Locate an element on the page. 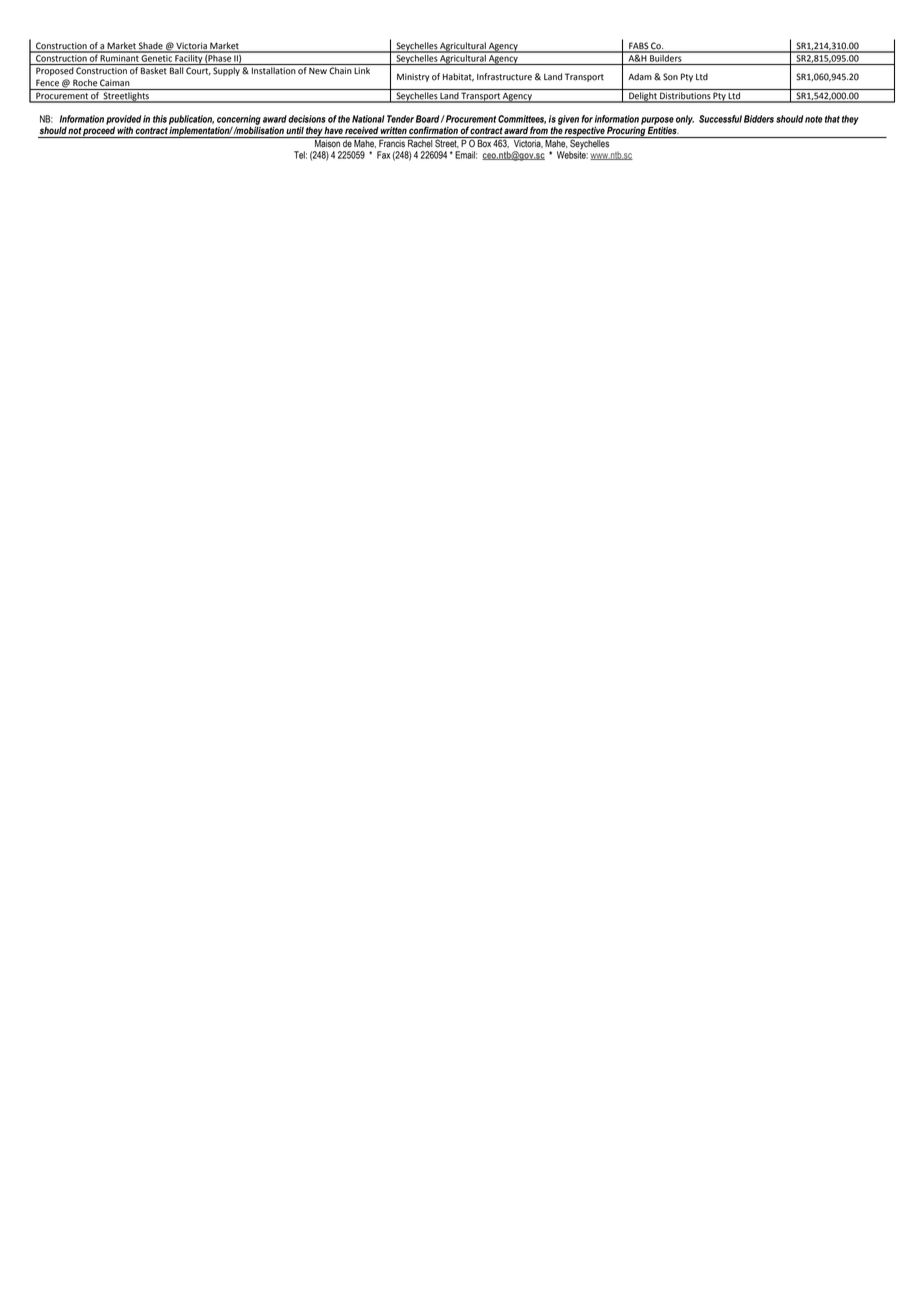 The image size is (924, 1308). Infrastructure is located at coordinates (504, 77).
